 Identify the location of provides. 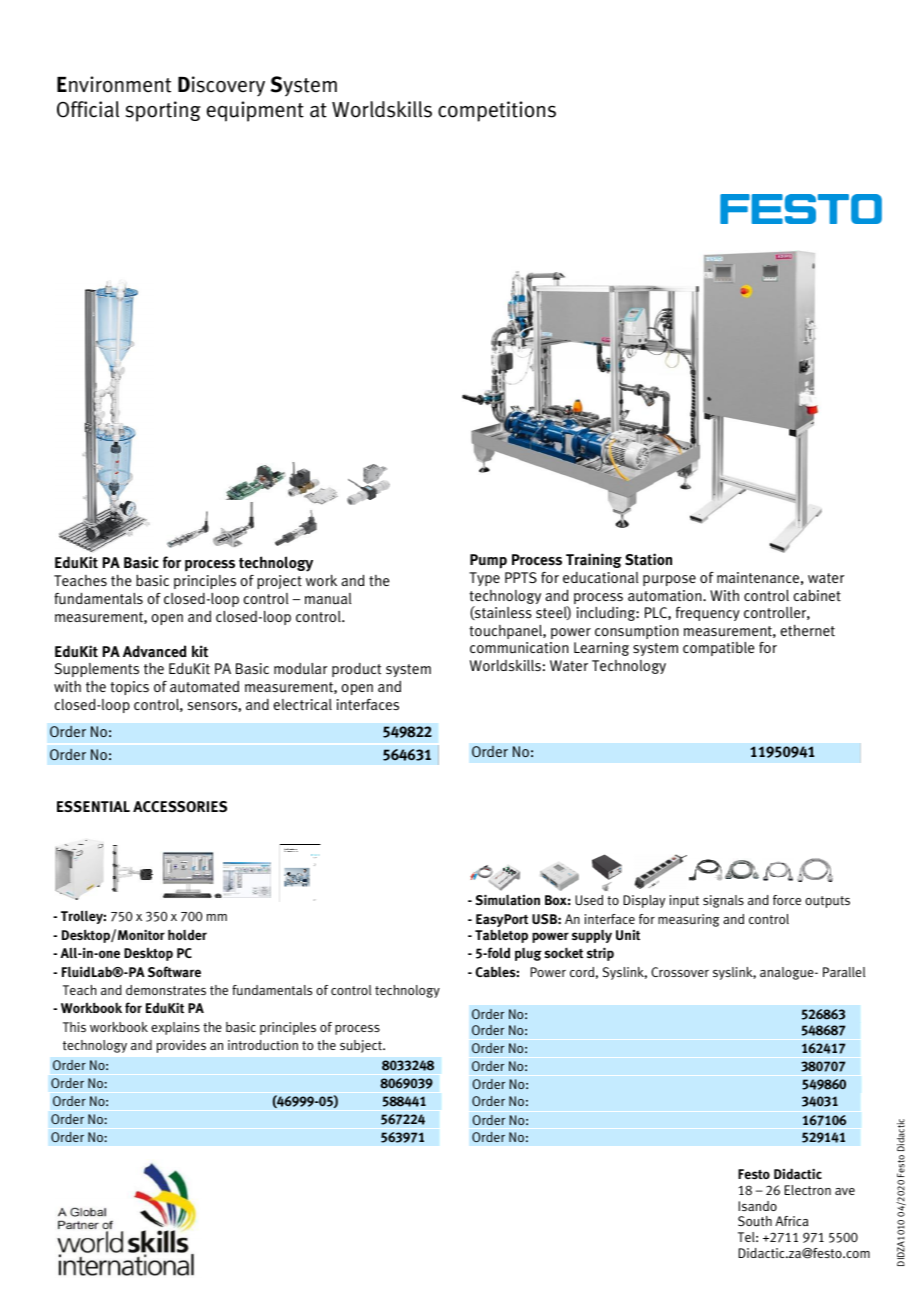
(181, 1046).
